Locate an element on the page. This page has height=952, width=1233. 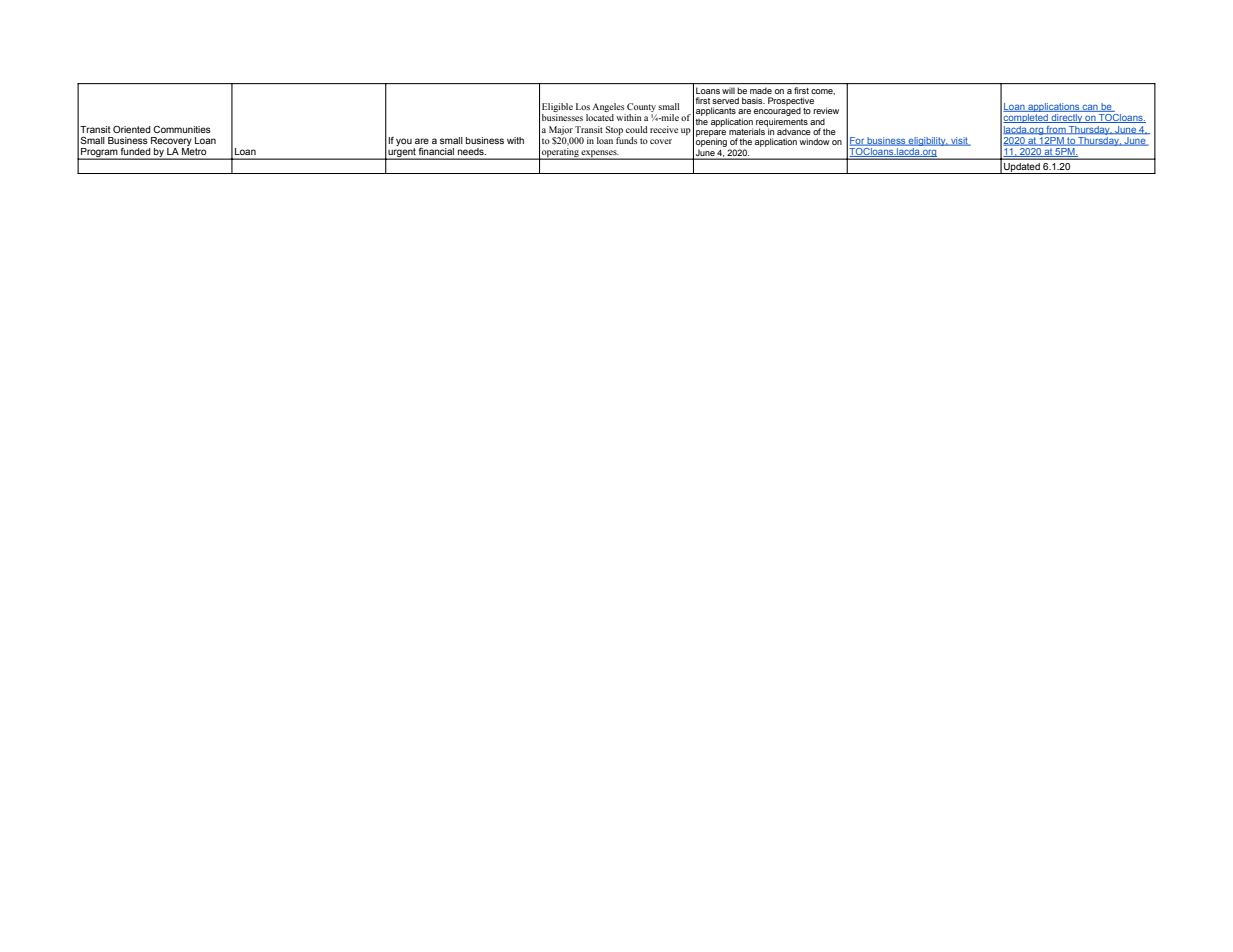
will is located at coordinates (728, 91).
